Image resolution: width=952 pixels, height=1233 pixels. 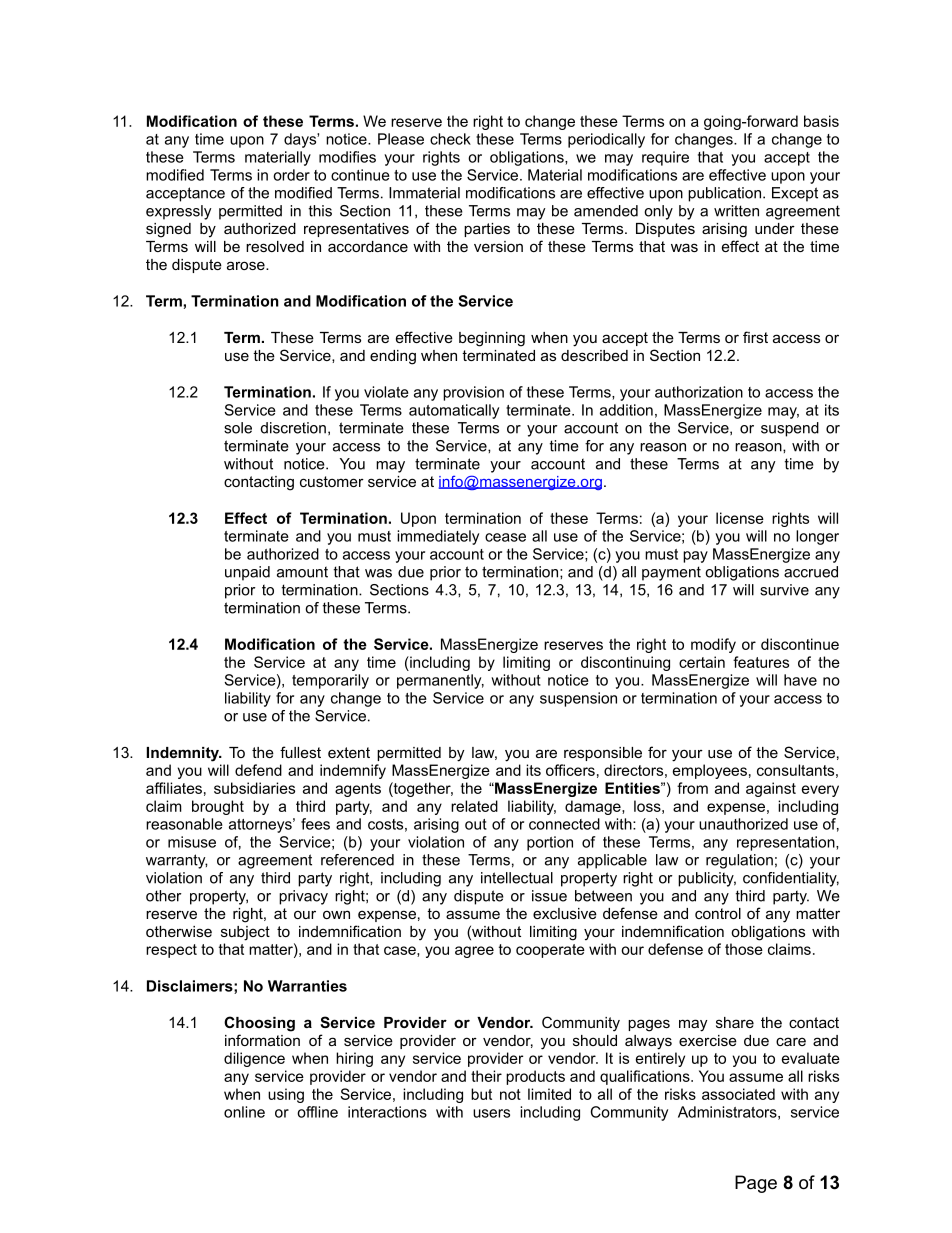 I want to click on check, so click(x=450, y=139).
